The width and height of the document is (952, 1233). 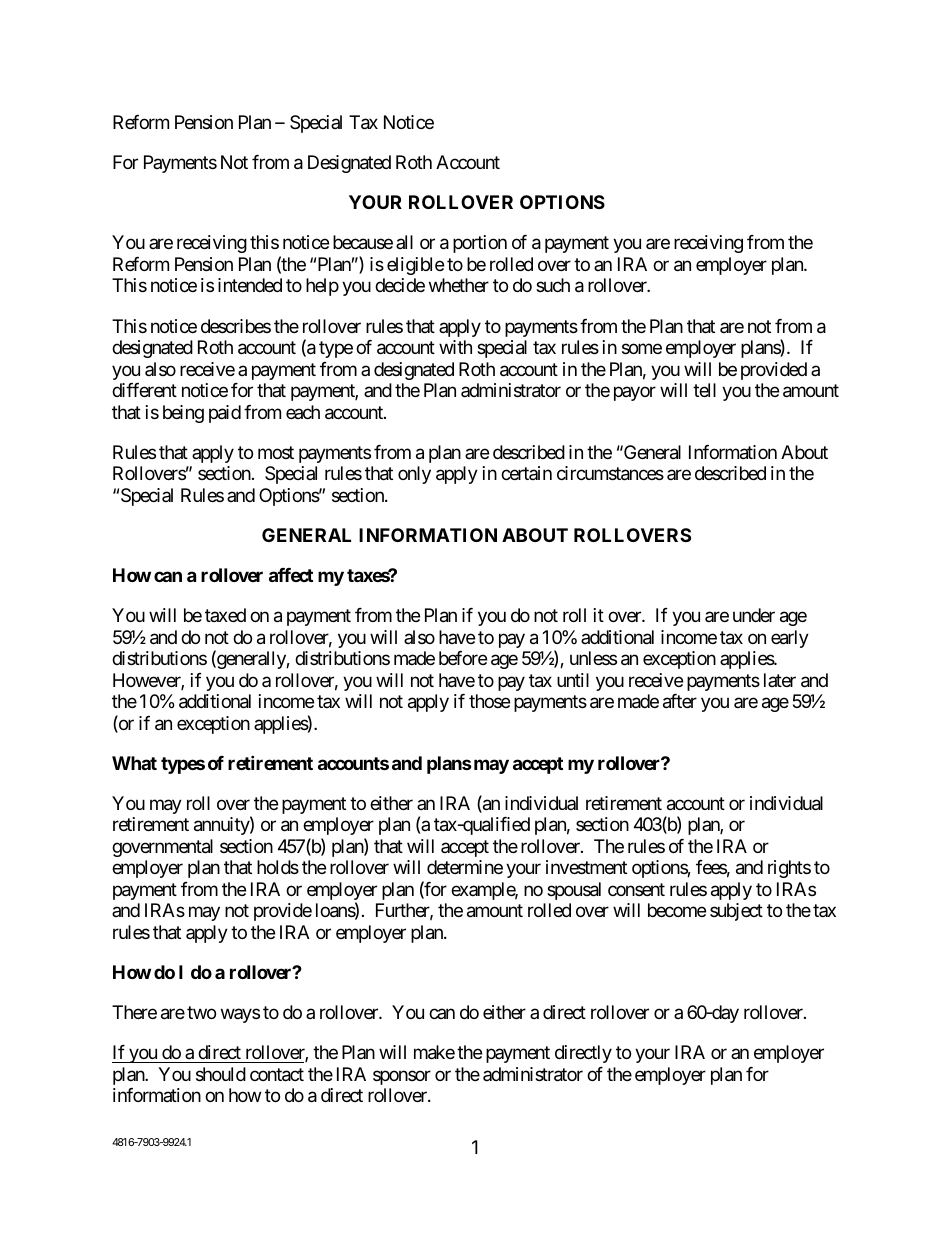 What do you see at coordinates (414, 475) in the document?
I see `only` at bounding box center [414, 475].
